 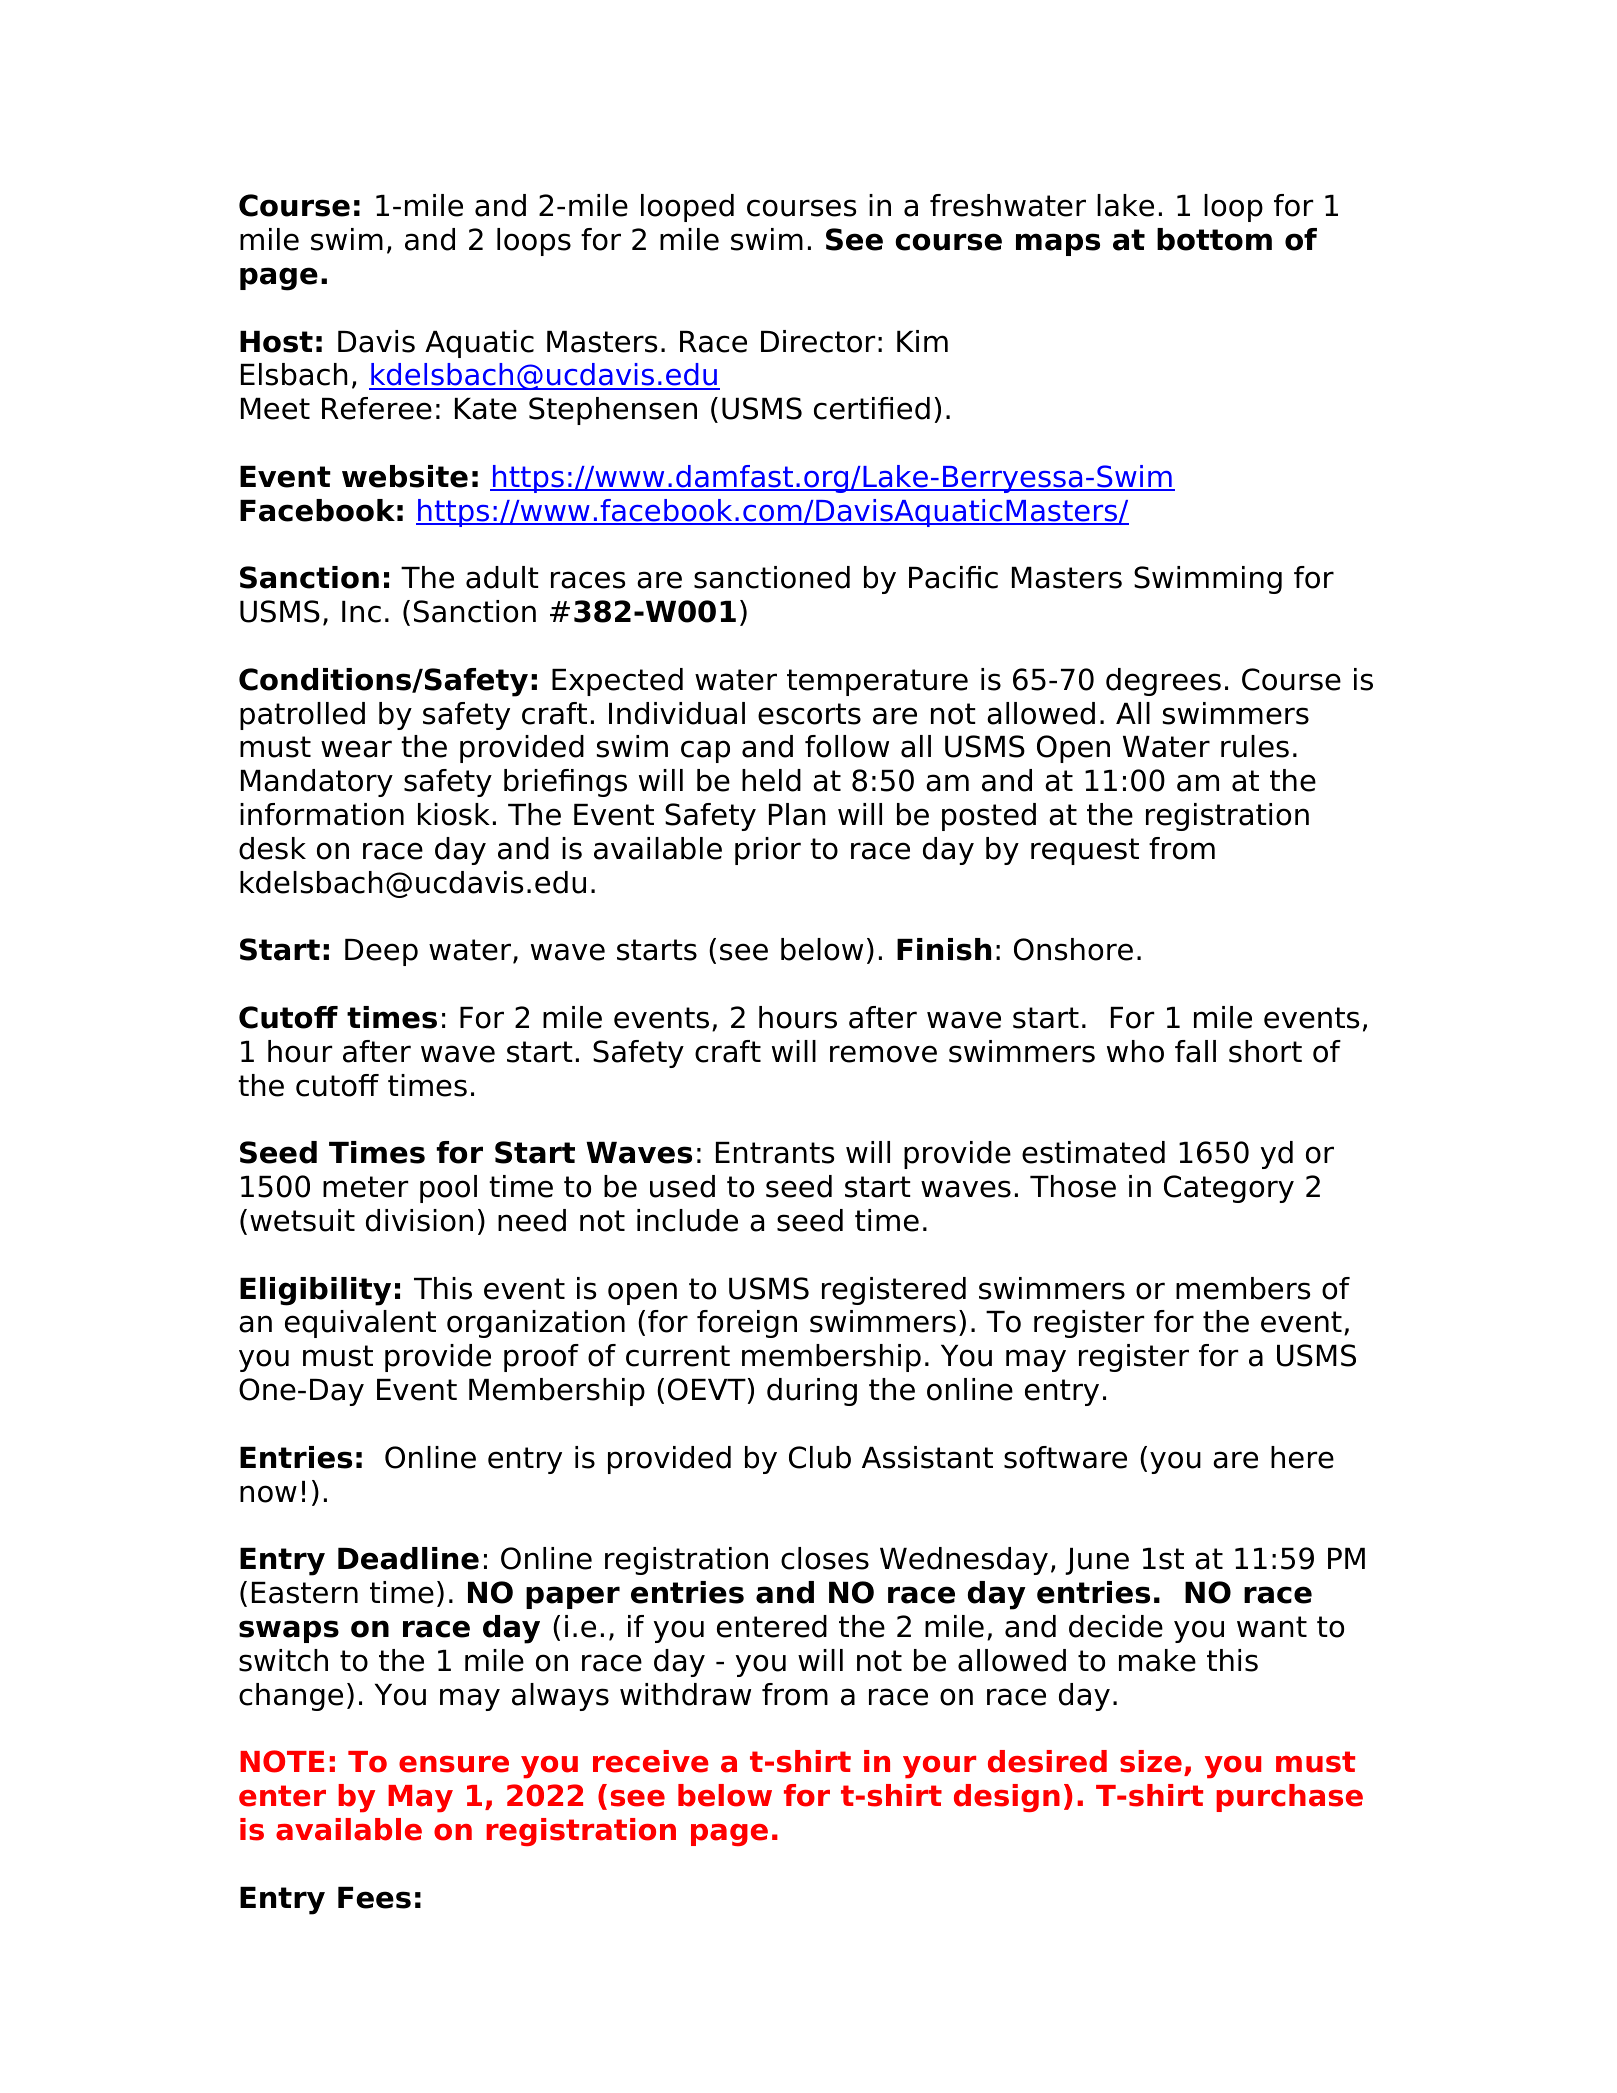 I want to click on Deep, so click(x=381, y=952).
